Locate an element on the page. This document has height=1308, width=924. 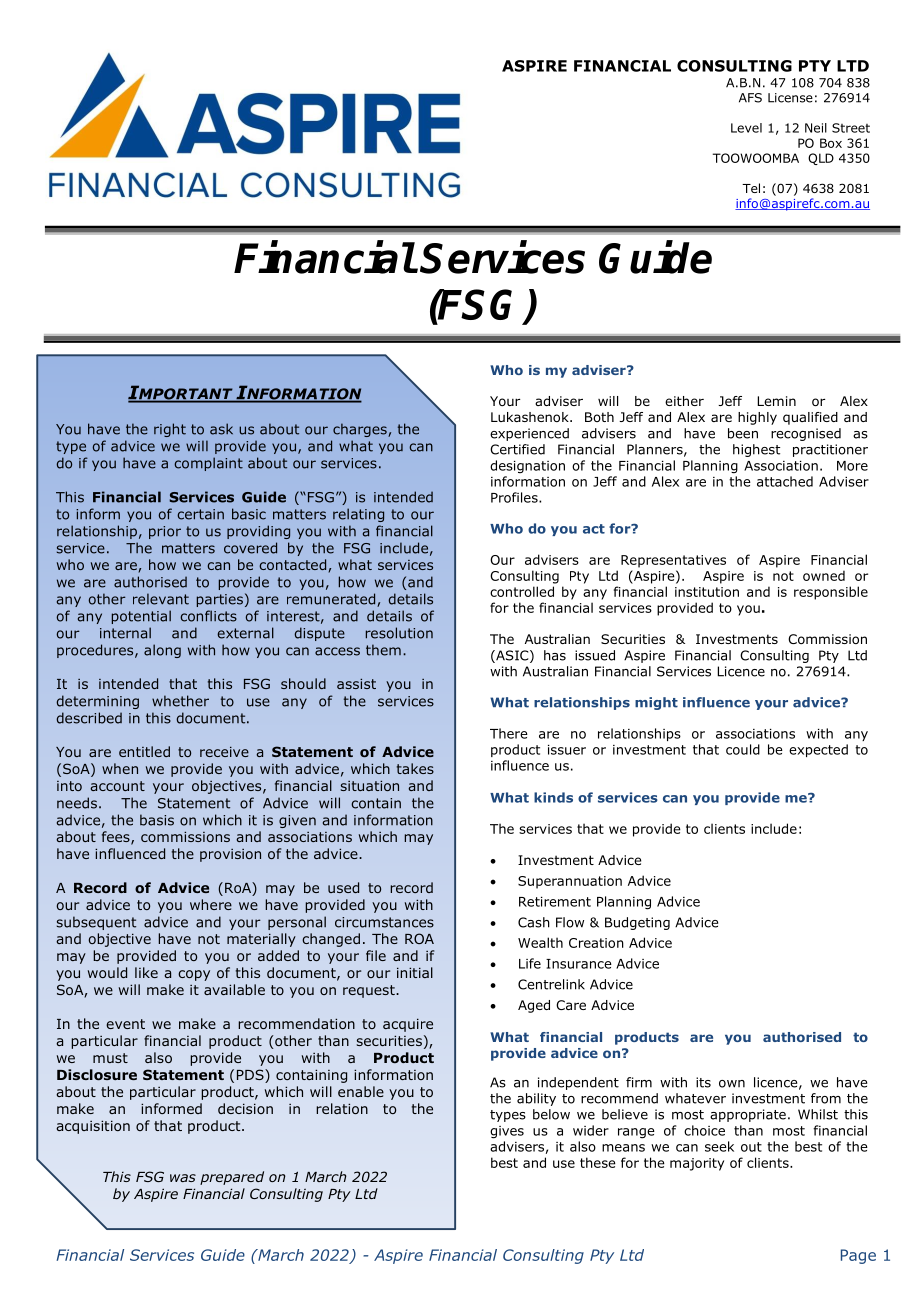
right is located at coordinates (170, 430).
